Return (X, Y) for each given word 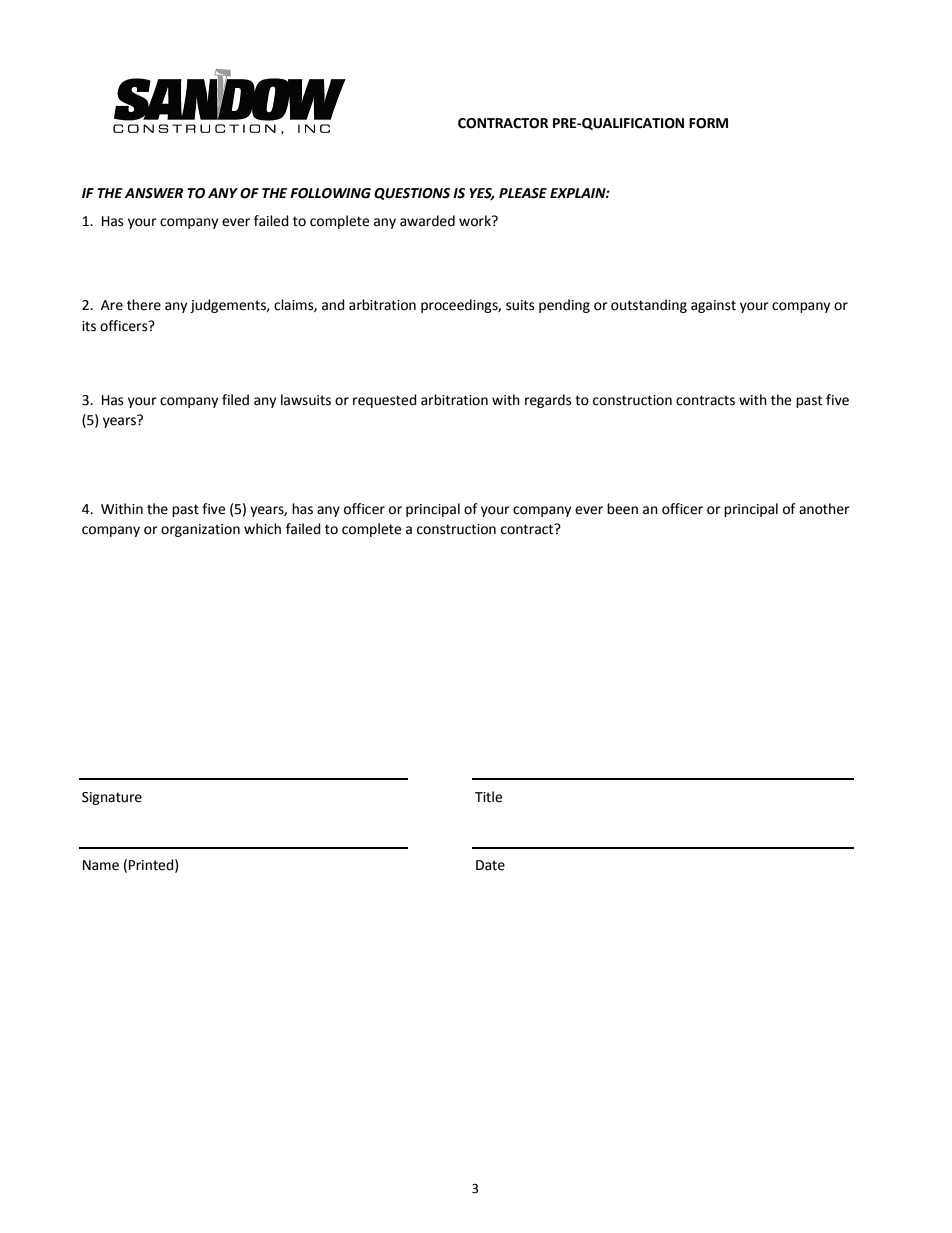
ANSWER (154, 193)
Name (101, 865)
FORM (708, 123)
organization (200, 530)
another (824, 509)
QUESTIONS (412, 194)
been (622, 509)
